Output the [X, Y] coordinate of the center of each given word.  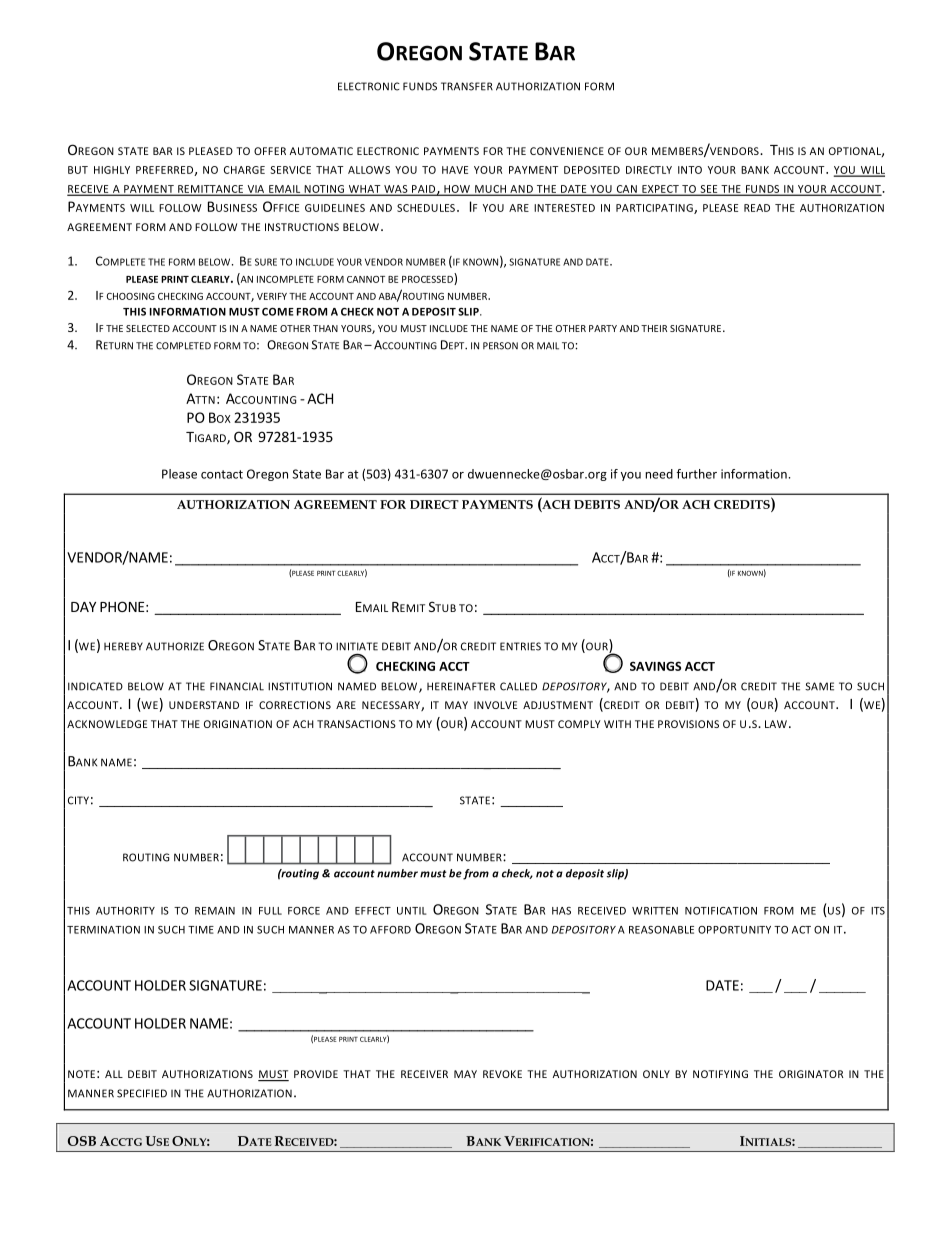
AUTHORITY [125, 911]
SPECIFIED [142, 1093]
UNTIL [412, 911]
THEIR [654, 328]
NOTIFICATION [721, 911]
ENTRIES [520, 646]
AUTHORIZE [175, 646]
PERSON [500, 346]
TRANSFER [467, 86]
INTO [690, 170]
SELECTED [148, 328]
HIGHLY [112, 170]
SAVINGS [655, 666]
